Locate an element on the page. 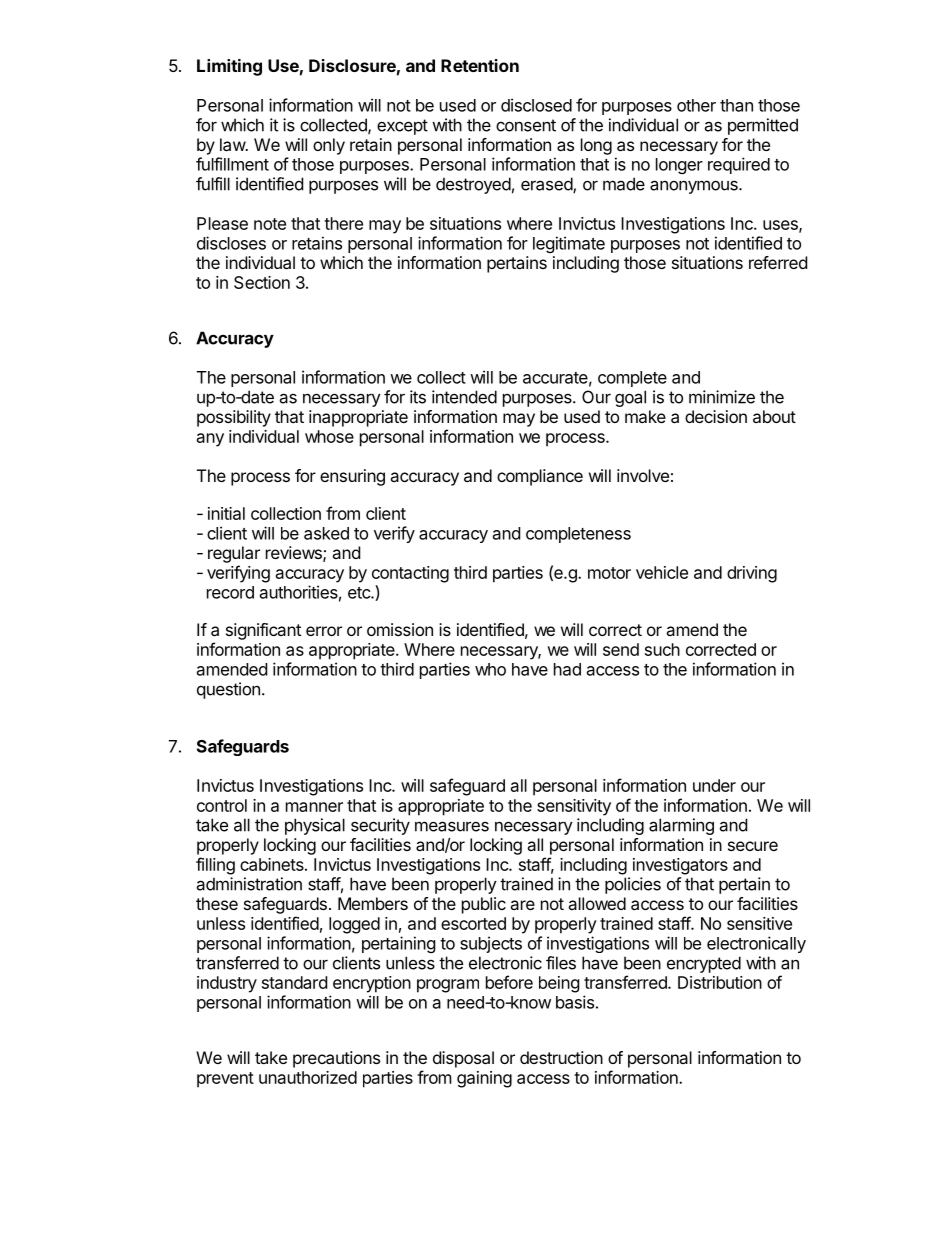  Distribution is located at coordinates (720, 982).
